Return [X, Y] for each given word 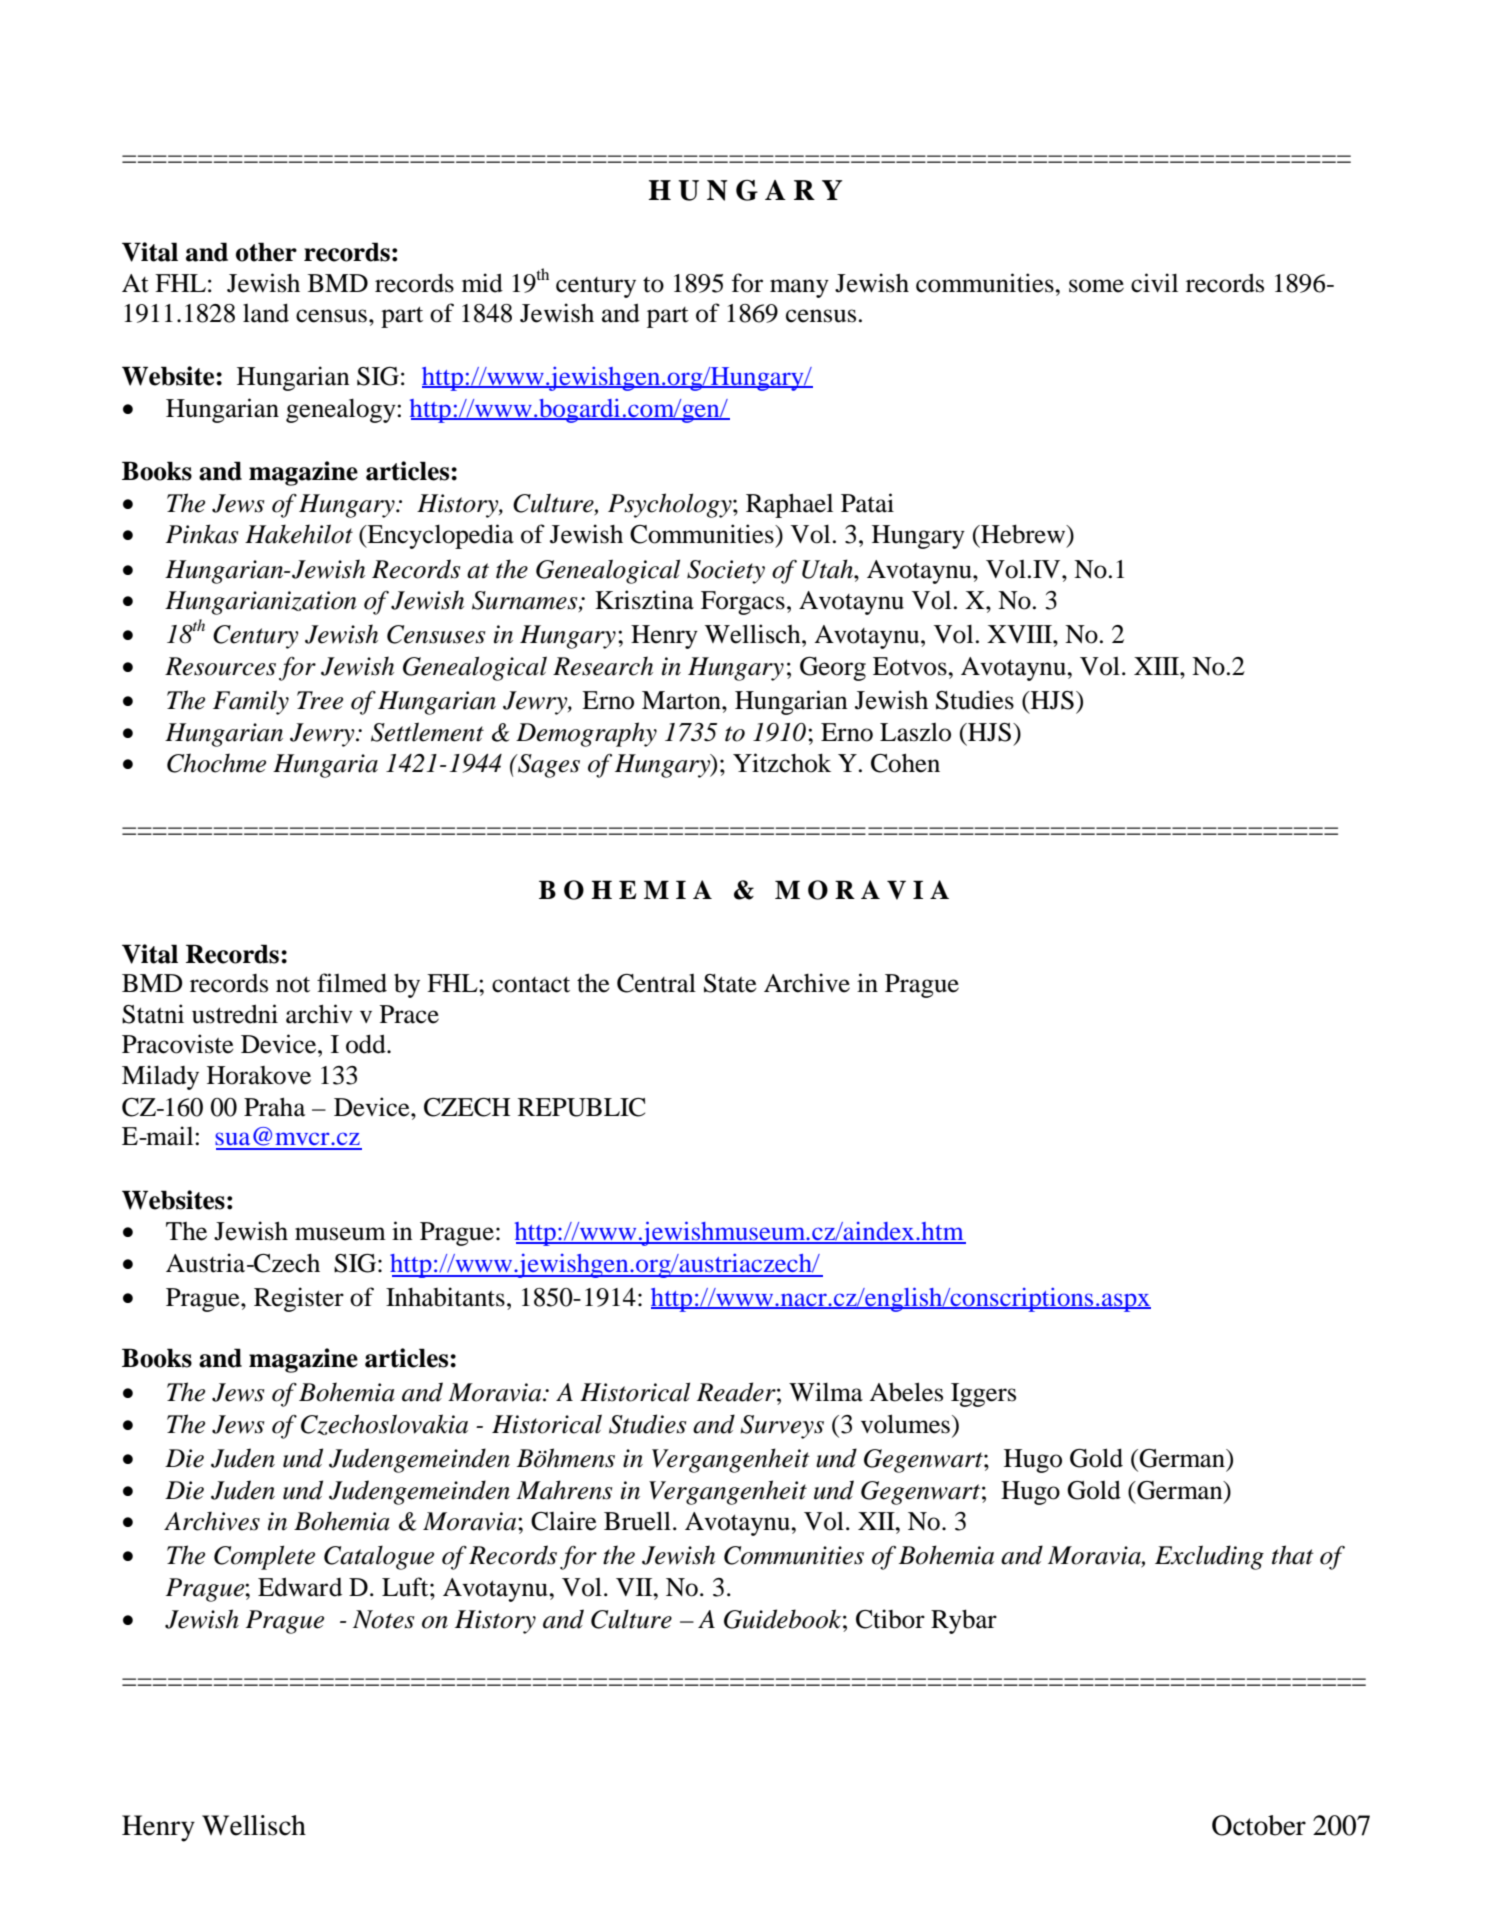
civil [1154, 283]
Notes [384, 1619]
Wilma [826, 1392]
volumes [905, 1424]
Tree [320, 700]
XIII [1157, 666]
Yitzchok [782, 763]
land [266, 313]
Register [299, 1299]
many [799, 288]
